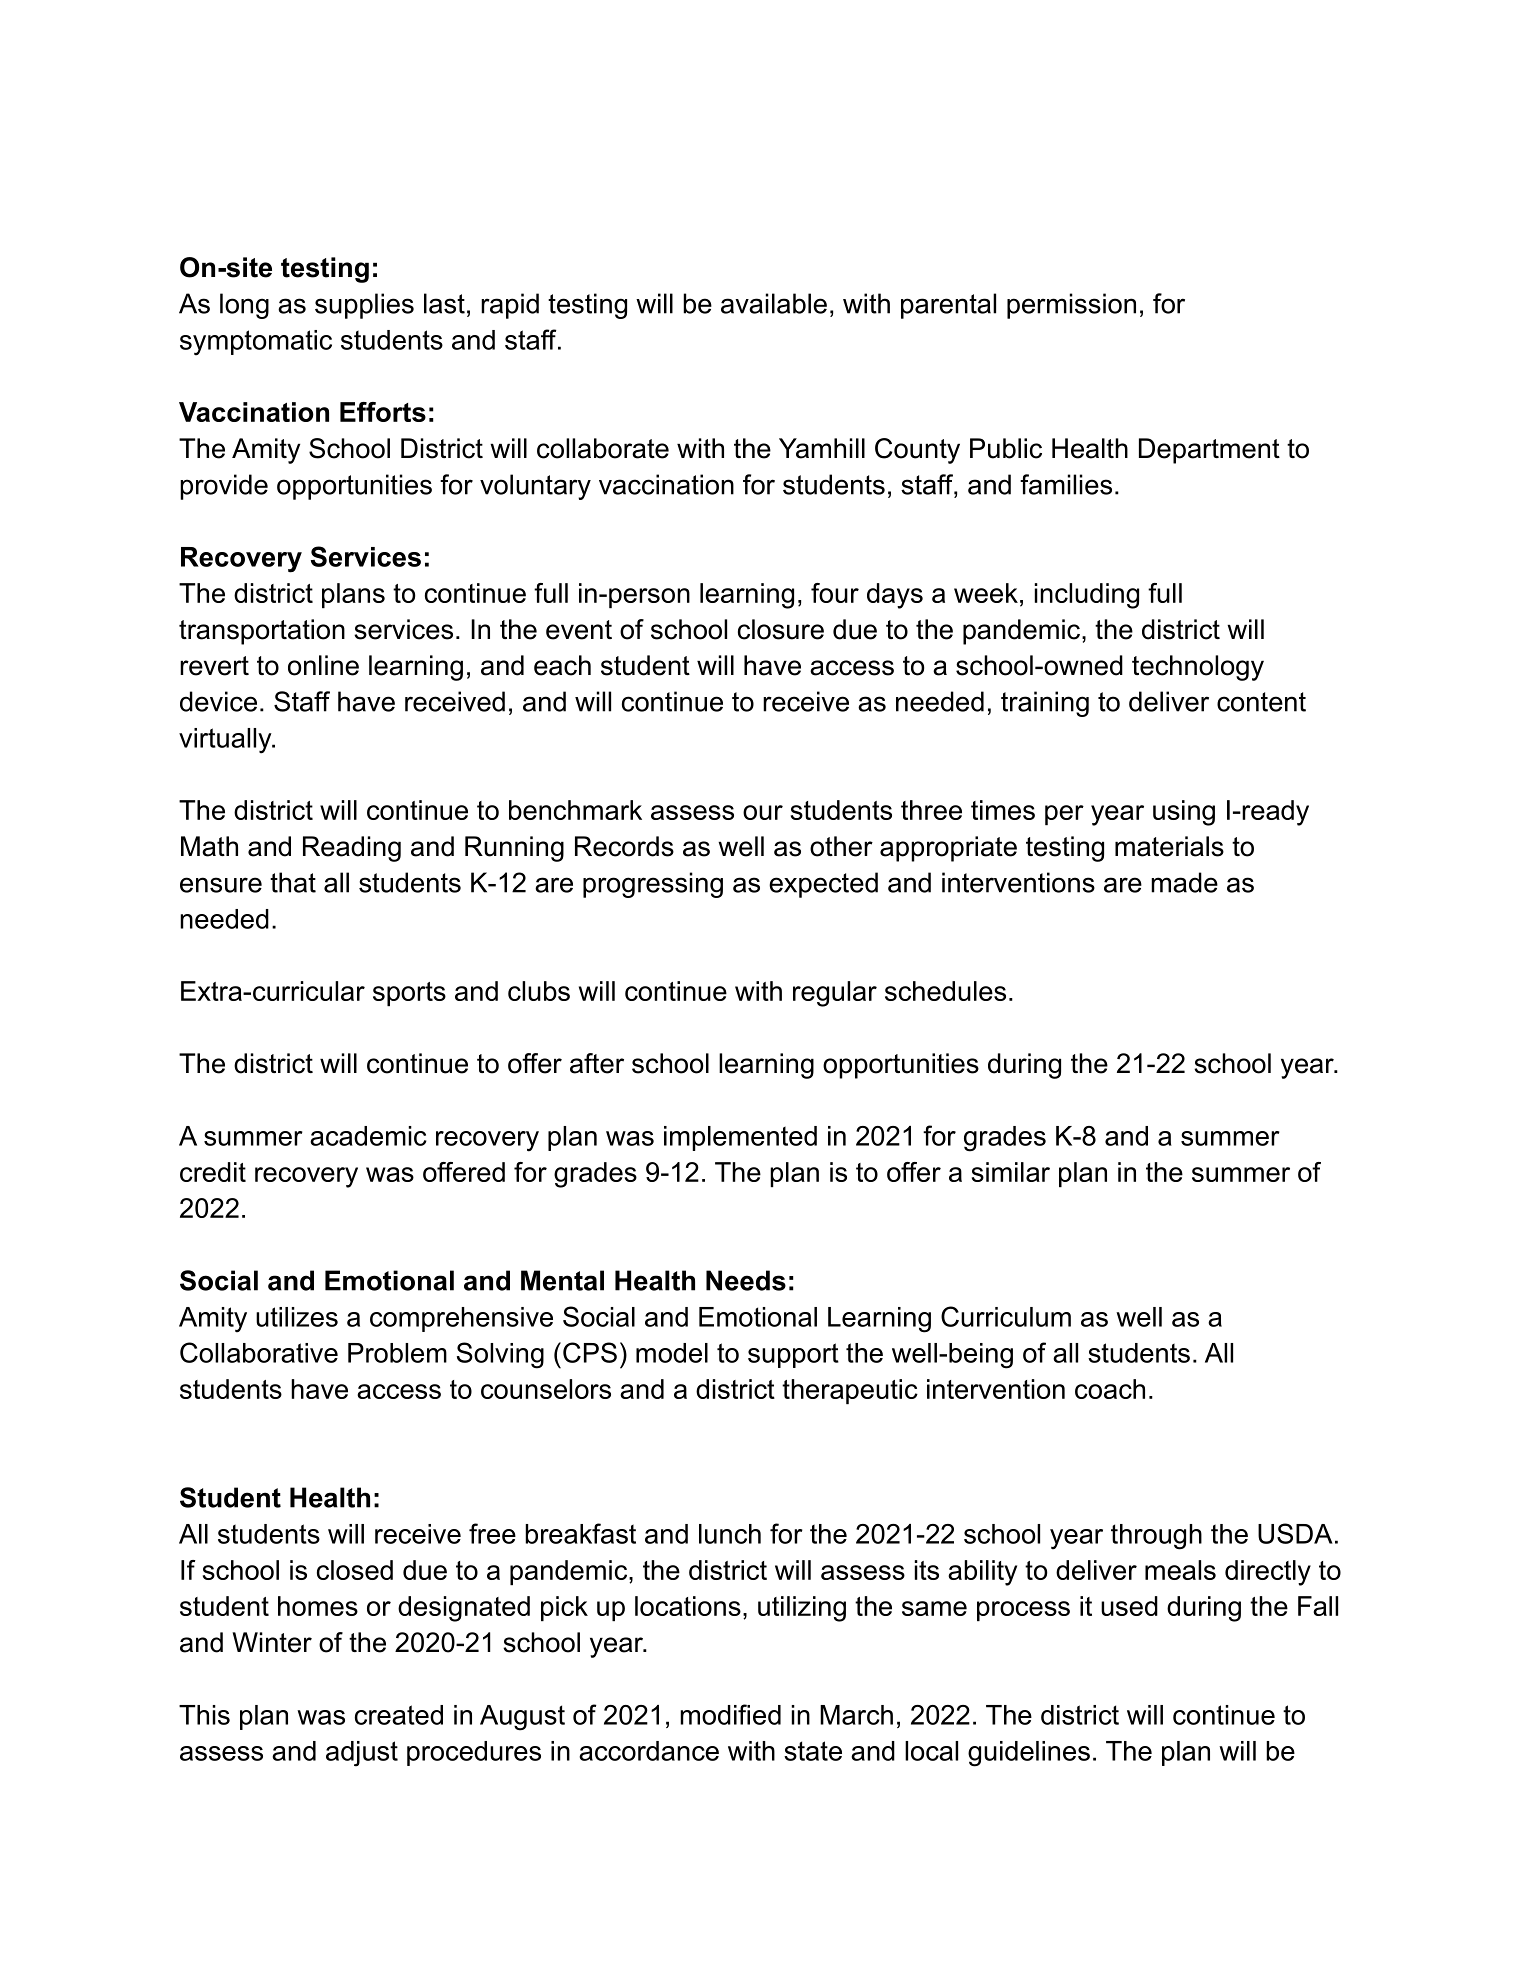 This image has width=1522, height=1970. I want to click on coach, so click(1110, 1389).
